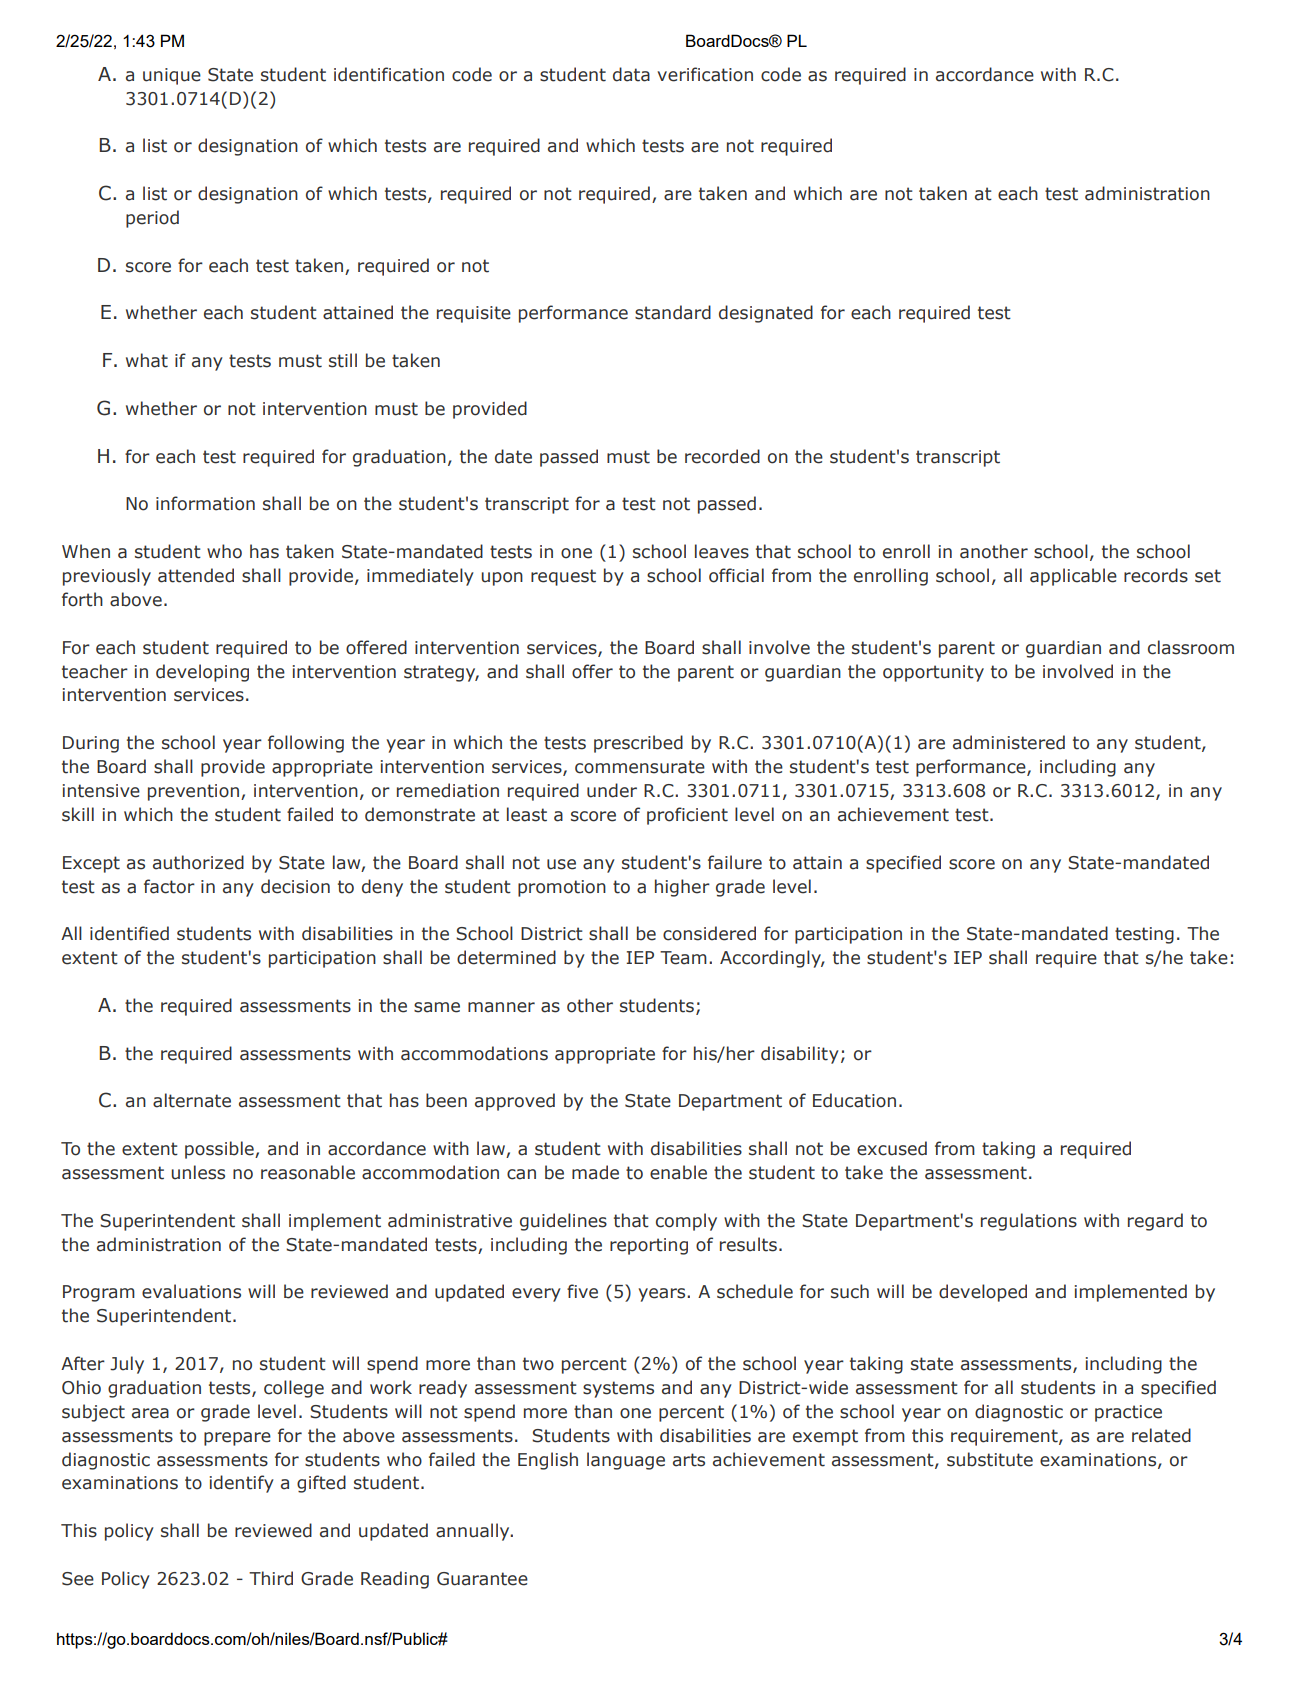  I want to click on regulations, so click(1029, 1222).
